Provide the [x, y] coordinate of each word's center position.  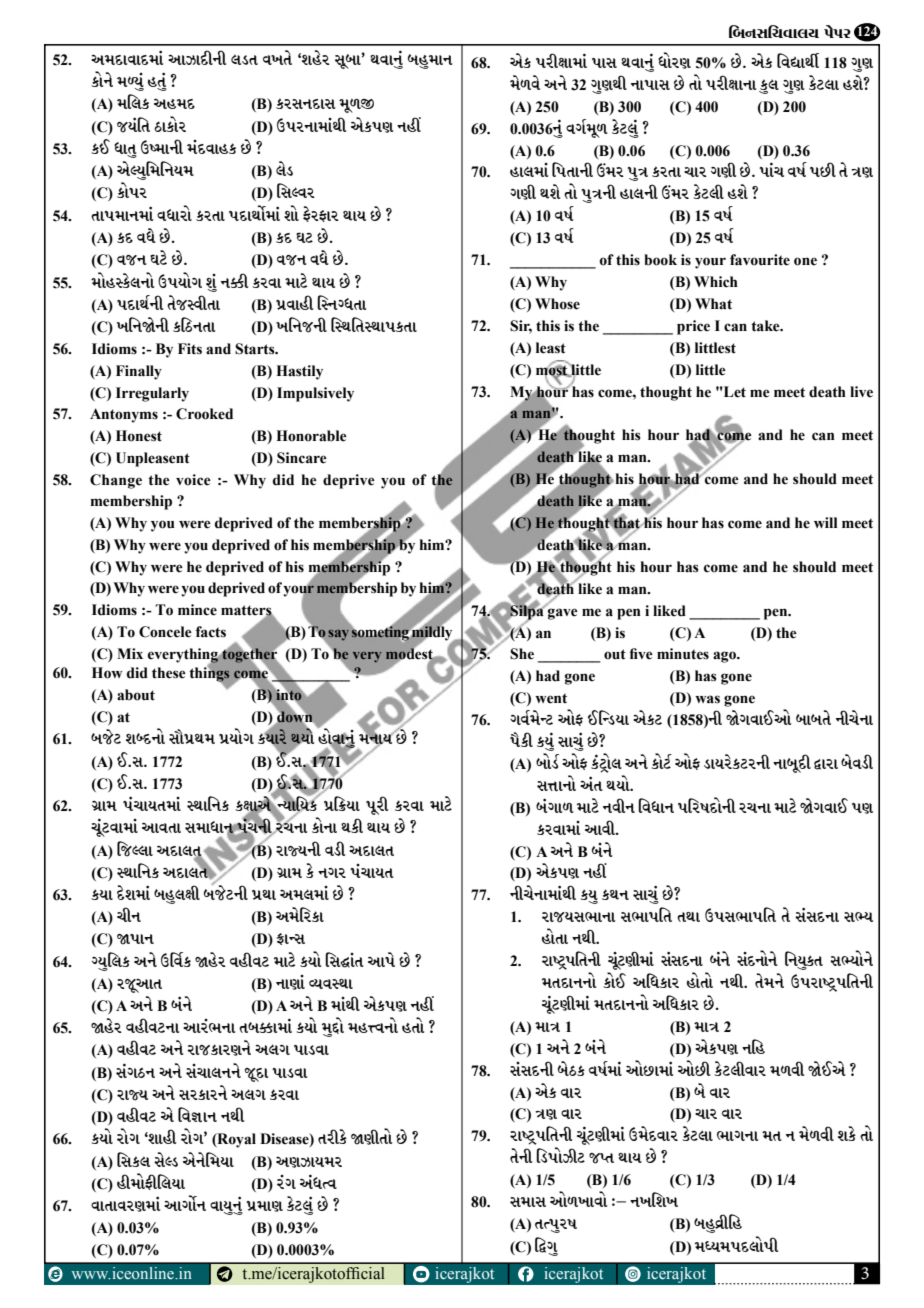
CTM [413, 1025]
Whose [557, 304]
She [522, 654]
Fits [190, 349]
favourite [760, 260]
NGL [542, 1068]
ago [725, 657]
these [169, 673]
